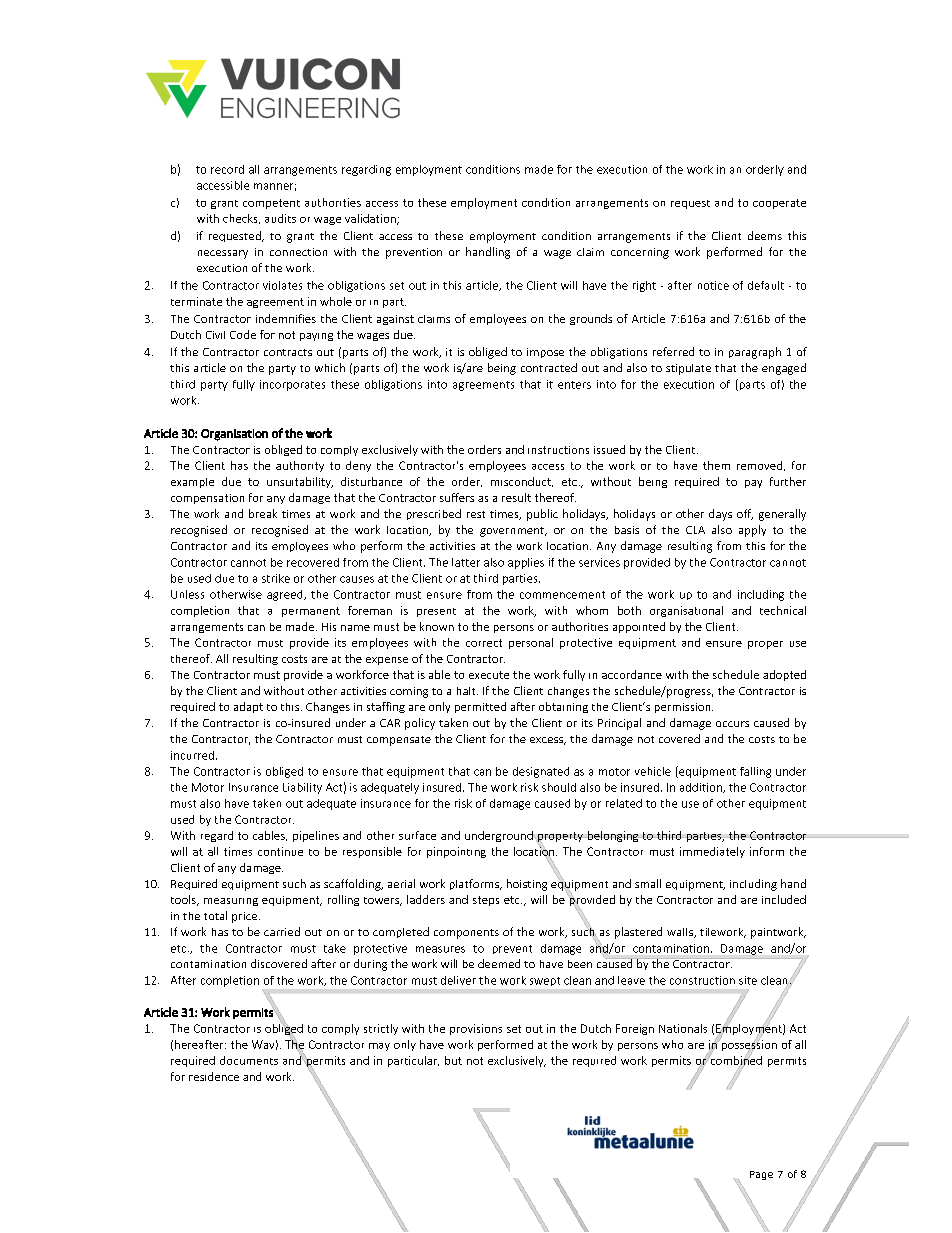  I want to click on steps, so click(486, 901).
